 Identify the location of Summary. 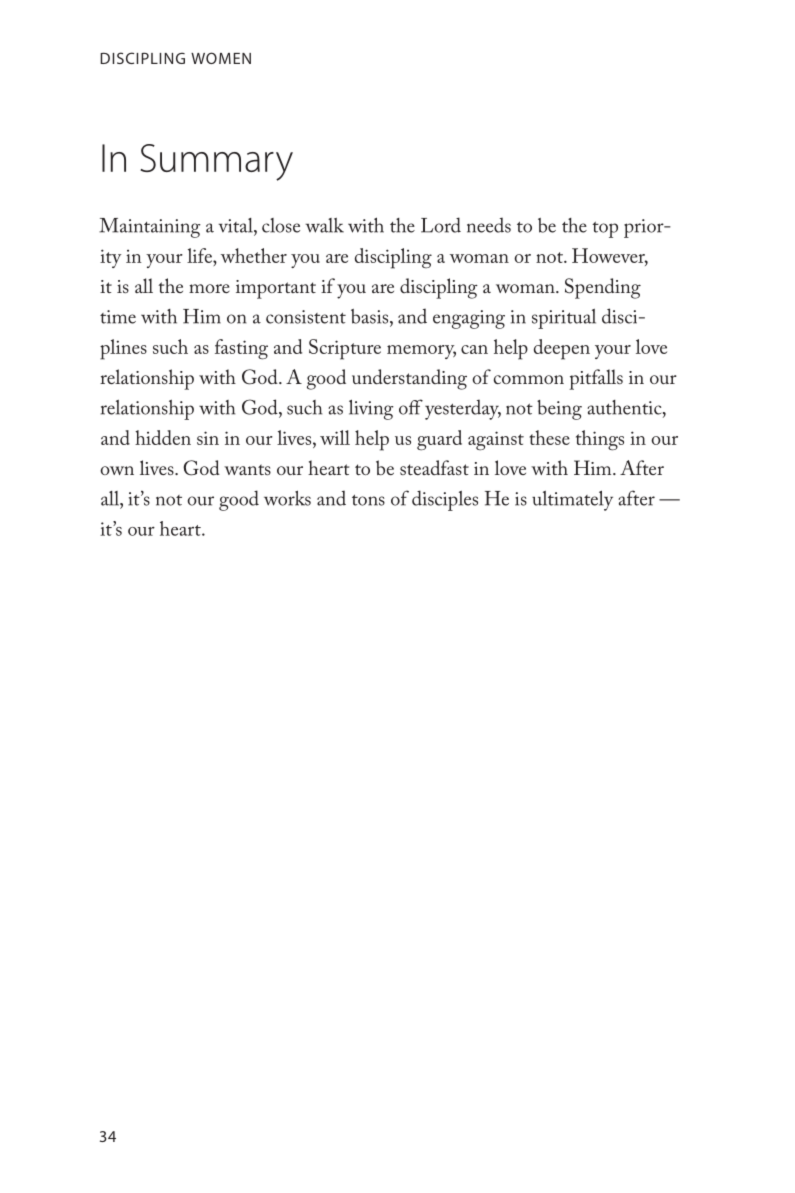
(216, 162).
